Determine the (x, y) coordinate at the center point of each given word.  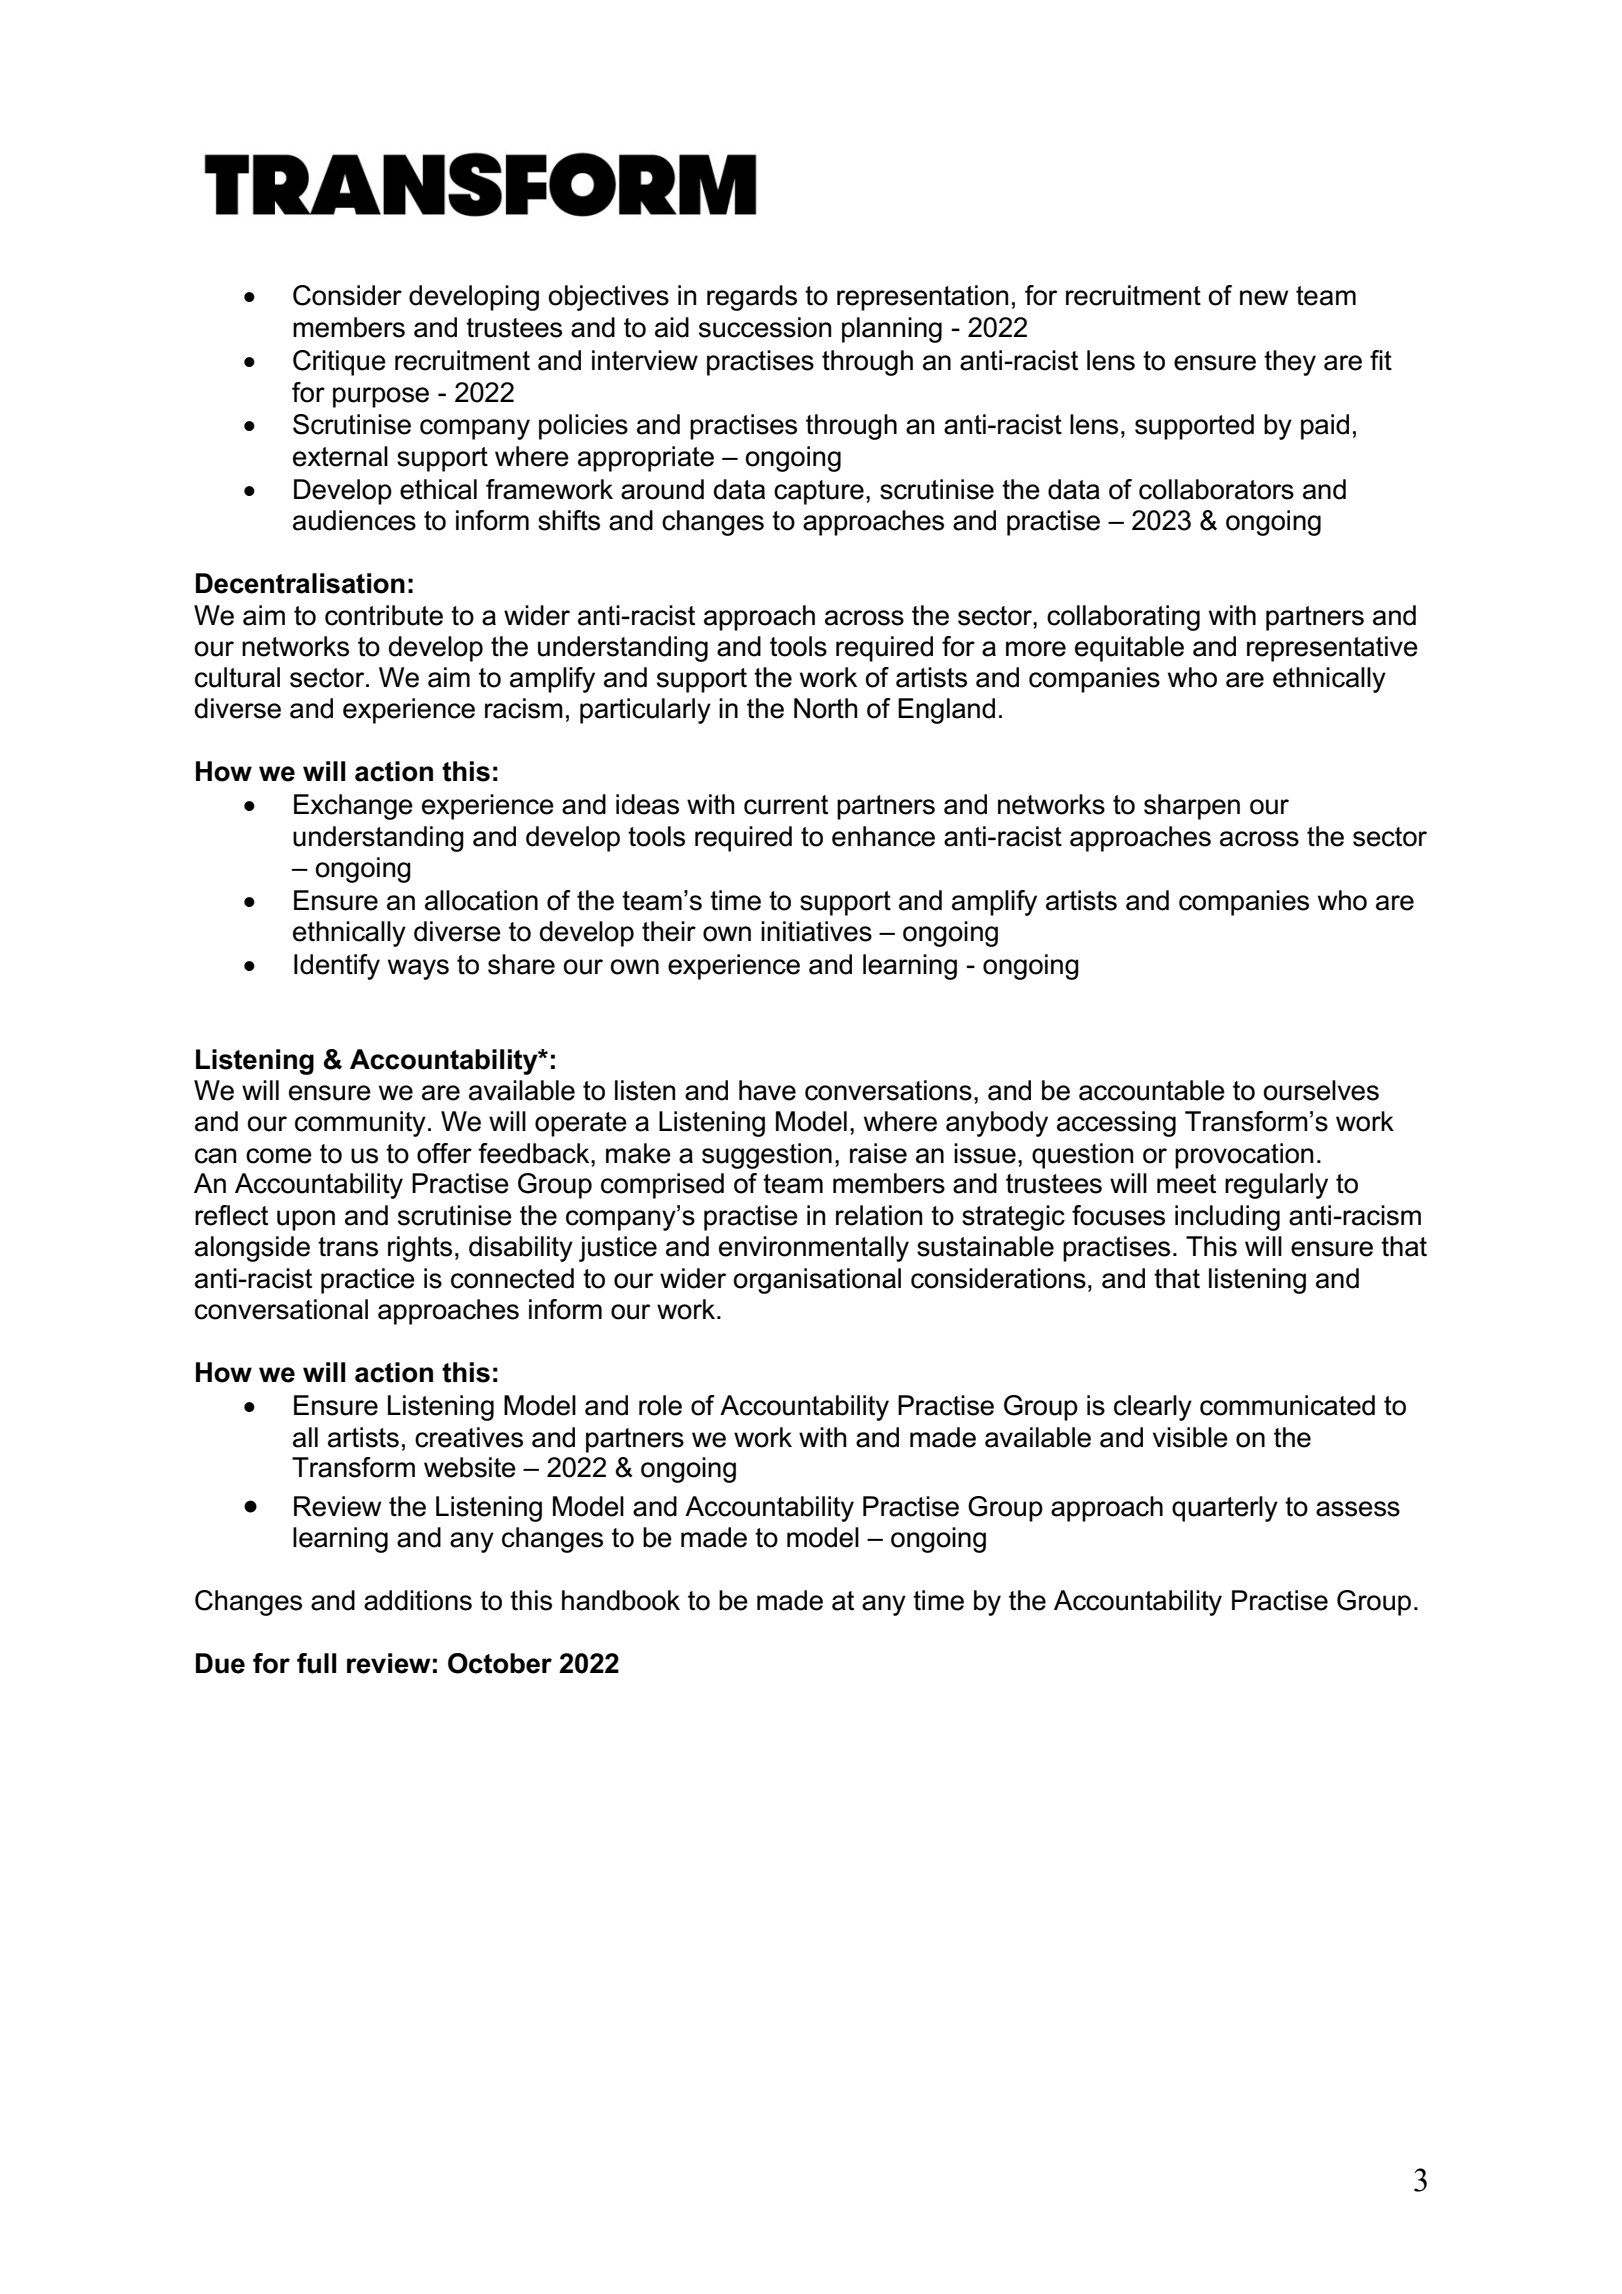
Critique (339, 363)
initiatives (816, 931)
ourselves (1321, 1090)
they (1290, 363)
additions (418, 1600)
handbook (621, 1600)
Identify (337, 967)
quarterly (1225, 1509)
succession (765, 327)
